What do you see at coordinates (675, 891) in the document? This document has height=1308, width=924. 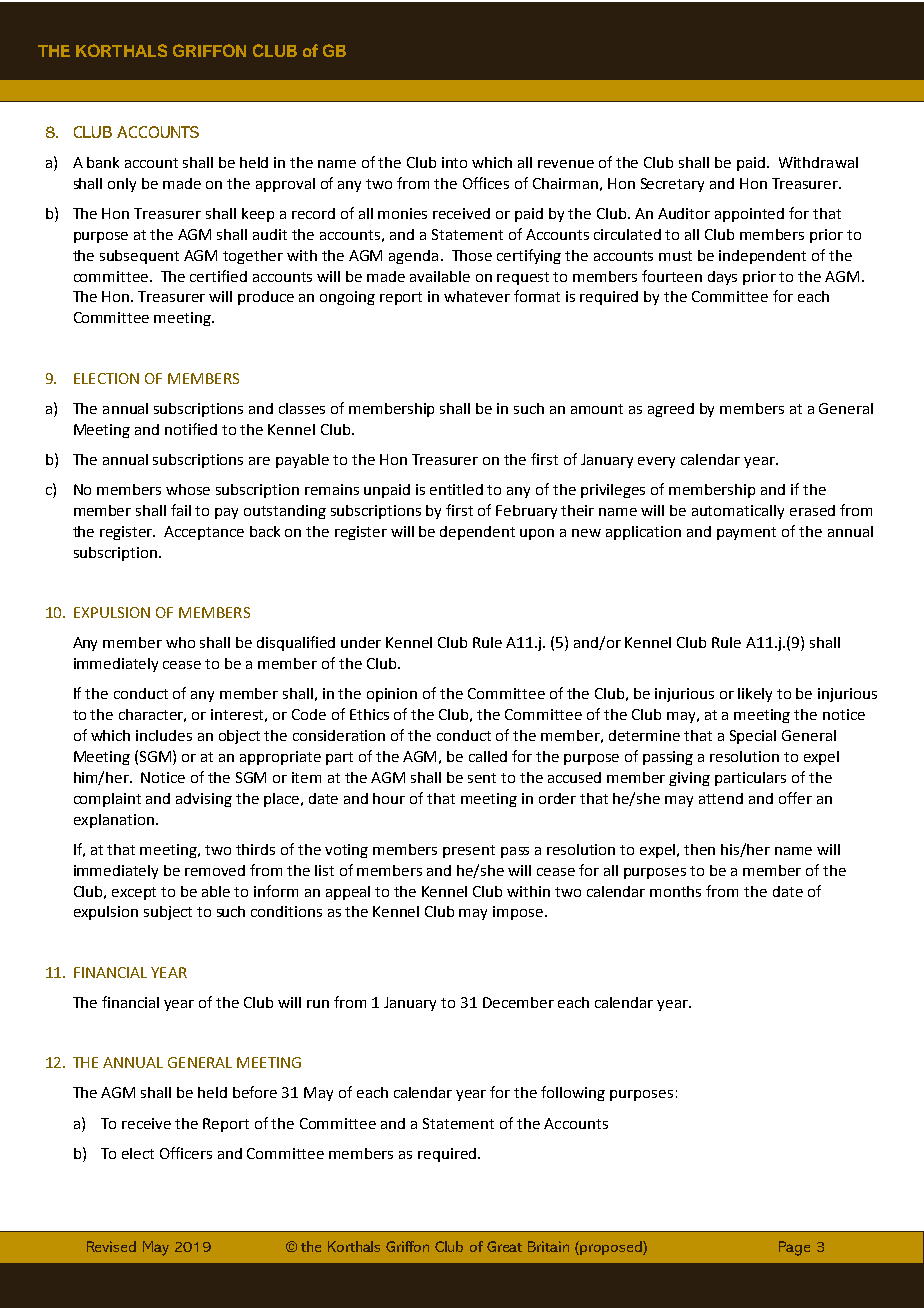 I see `months` at bounding box center [675, 891].
